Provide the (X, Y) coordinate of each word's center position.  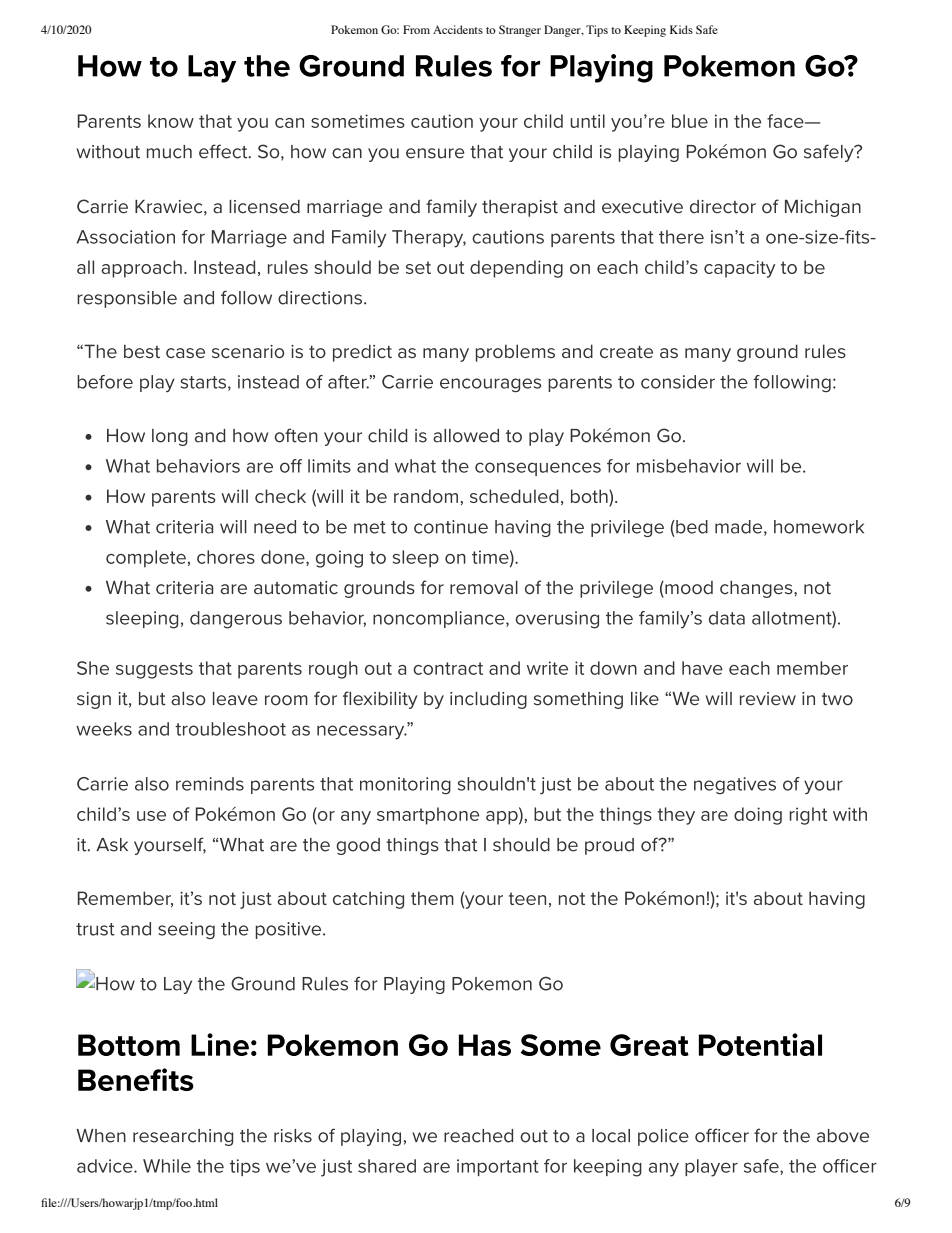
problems (515, 353)
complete (146, 559)
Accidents (458, 29)
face (786, 121)
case (185, 353)
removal (484, 588)
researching (183, 1137)
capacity (739, 269)
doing (758, 816)
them (432, 898)
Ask (112, 845)
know (171, 121)
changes (757, 589)
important (498, 1167)
